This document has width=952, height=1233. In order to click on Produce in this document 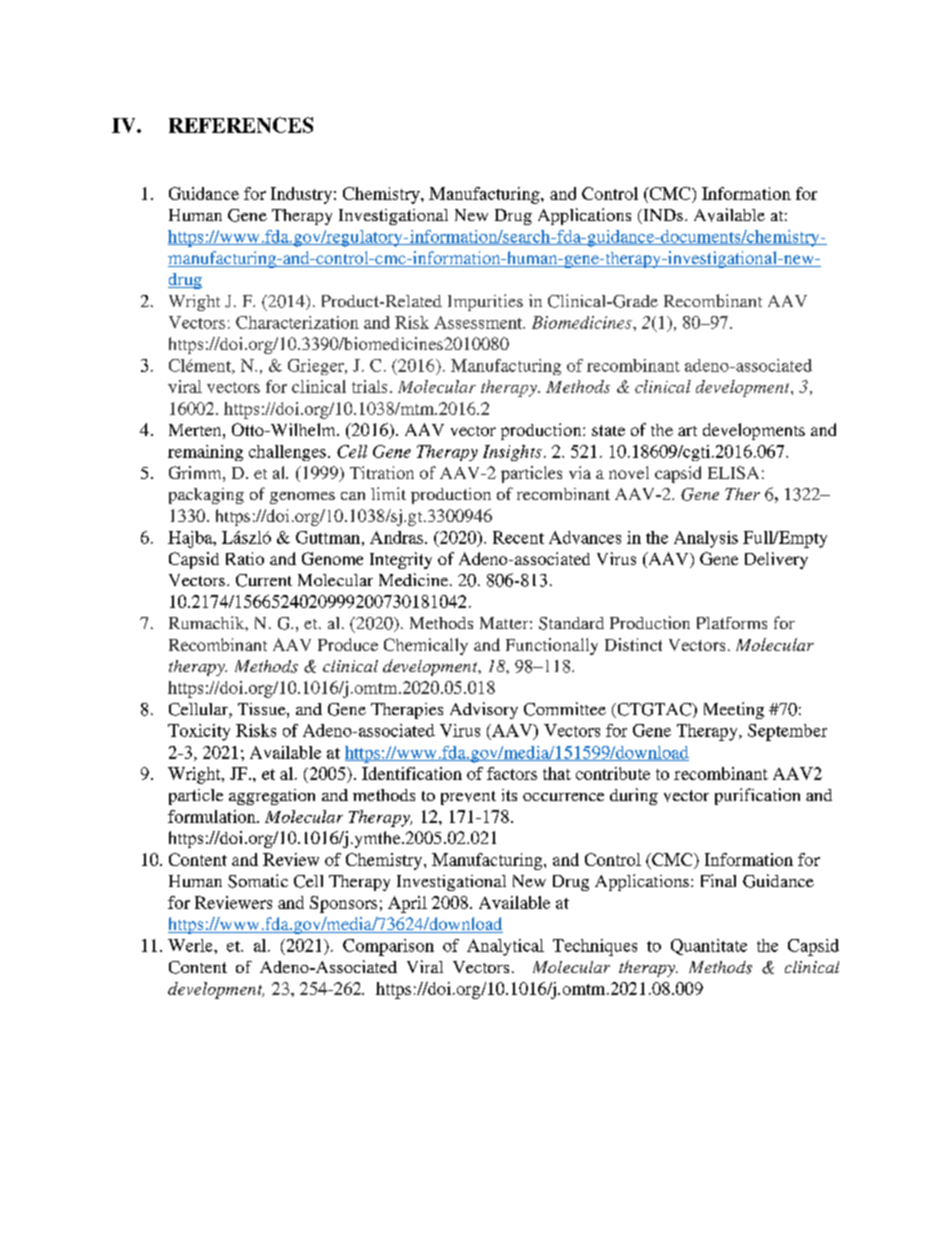, I will do `click(348, 644)`.
